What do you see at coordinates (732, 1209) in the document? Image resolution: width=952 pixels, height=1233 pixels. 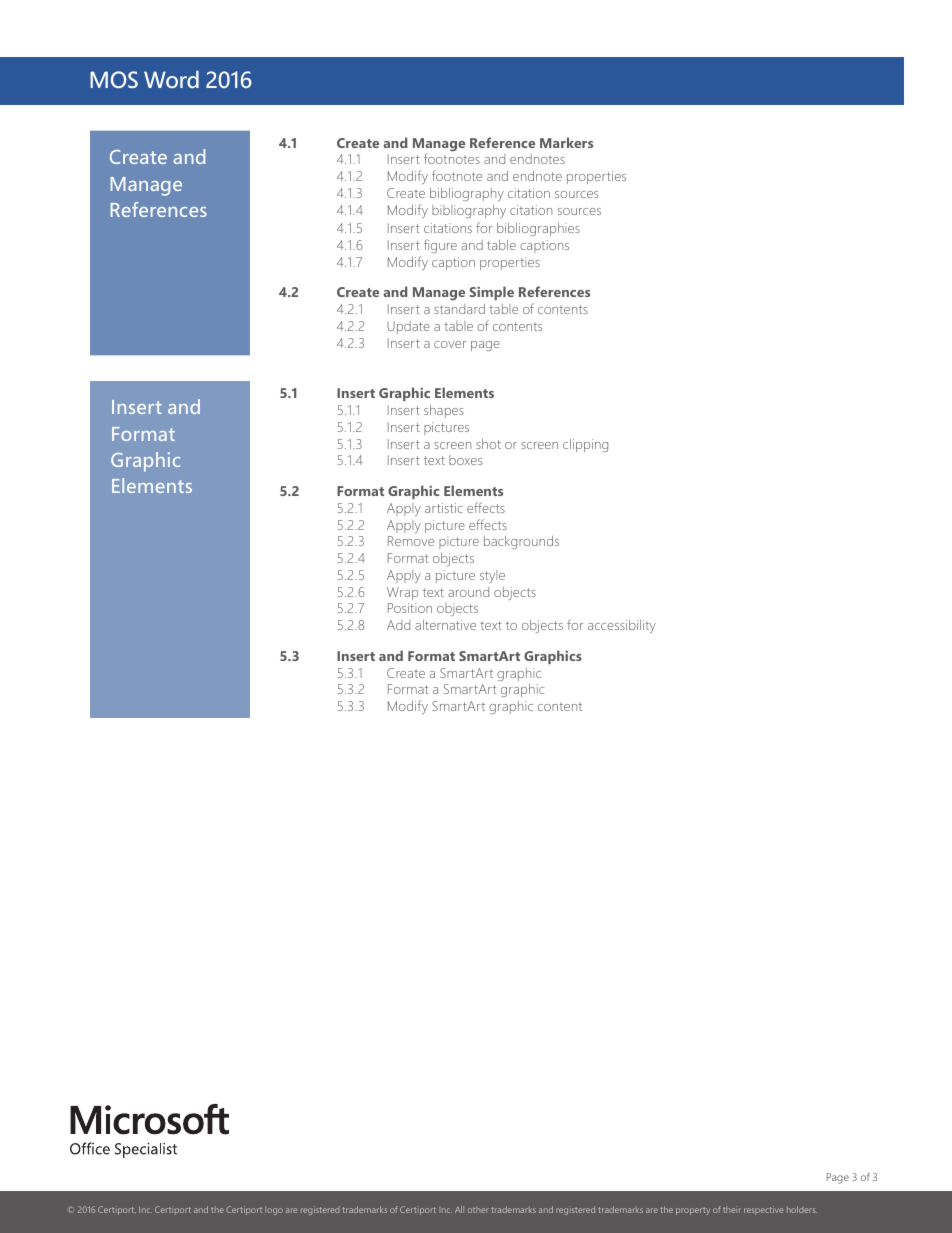 I see `their` at bounding box center [732, 1209].
